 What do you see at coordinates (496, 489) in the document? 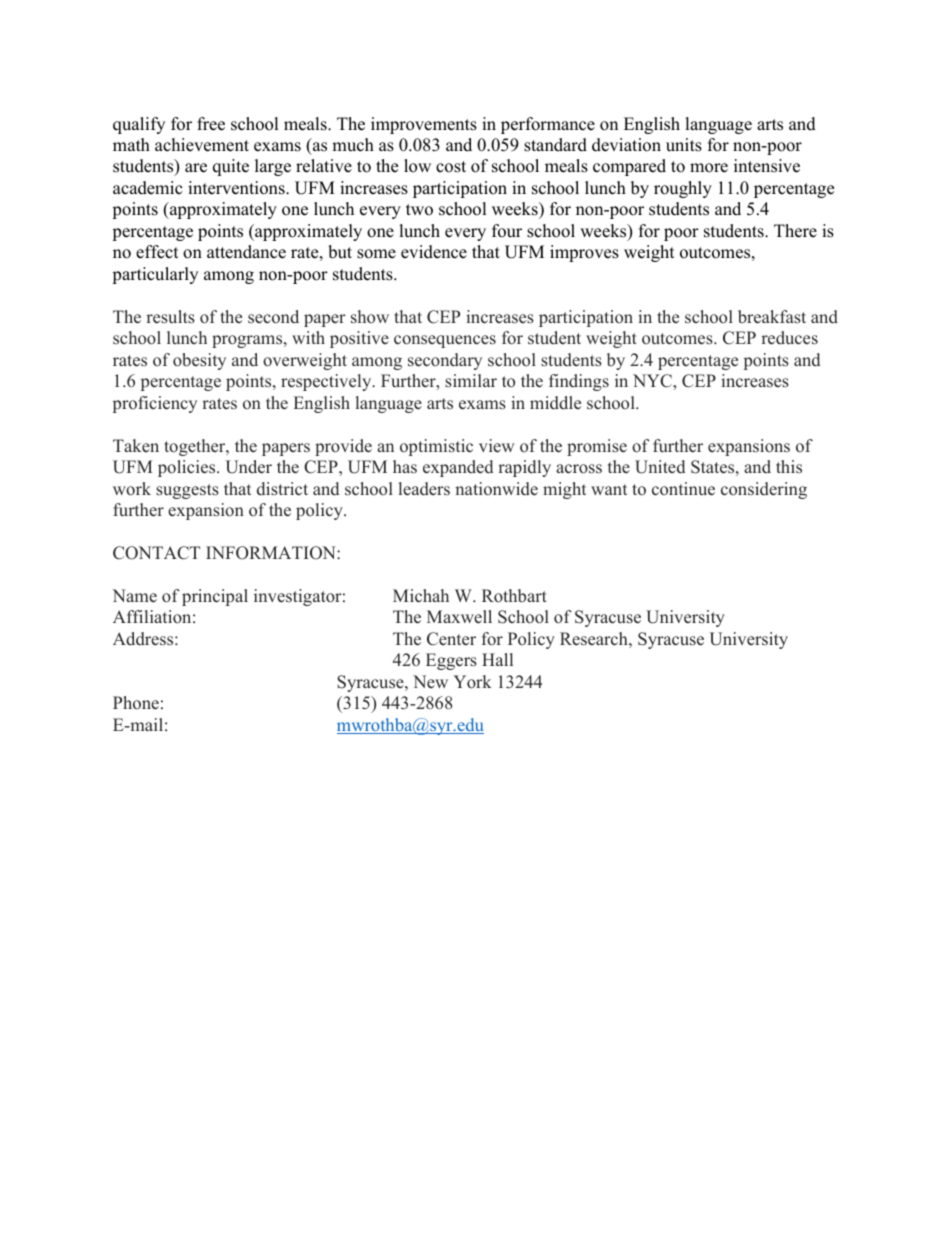
I see `nationwide` at bounding box center [496, 489].
